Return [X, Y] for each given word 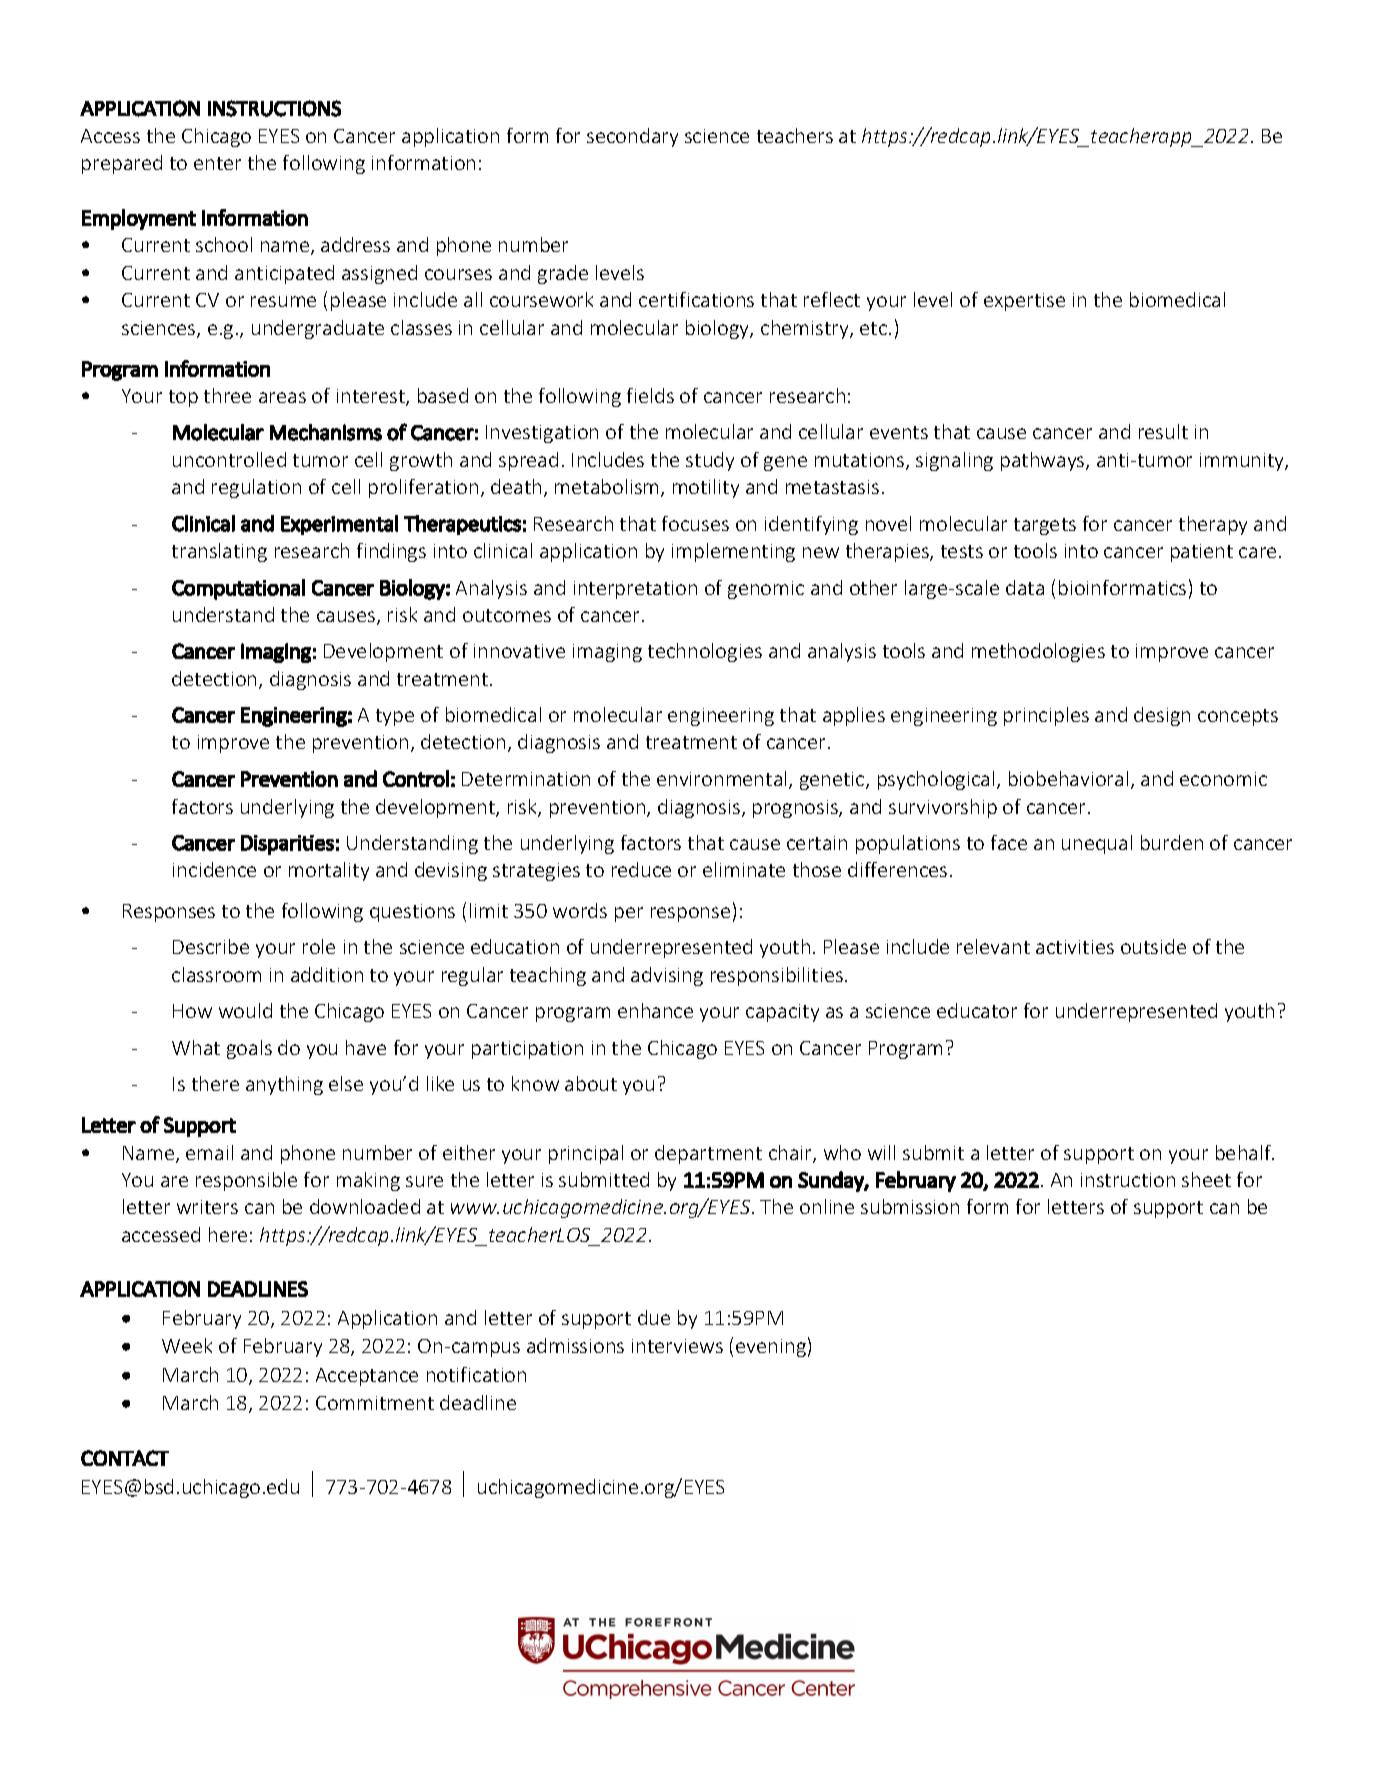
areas [282, 397]
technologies [705, 652]
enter [217, 163]
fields [650, 395]
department [708, 1154]
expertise [1024, 302]
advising [667, 976]
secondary [632, 137]
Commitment [375, 1403]
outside [1153, 946]
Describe [211, 946]
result [1163, 431]
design [1162, 716]
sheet [1206, 1179]
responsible [246, 1181]
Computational [238, 589]
